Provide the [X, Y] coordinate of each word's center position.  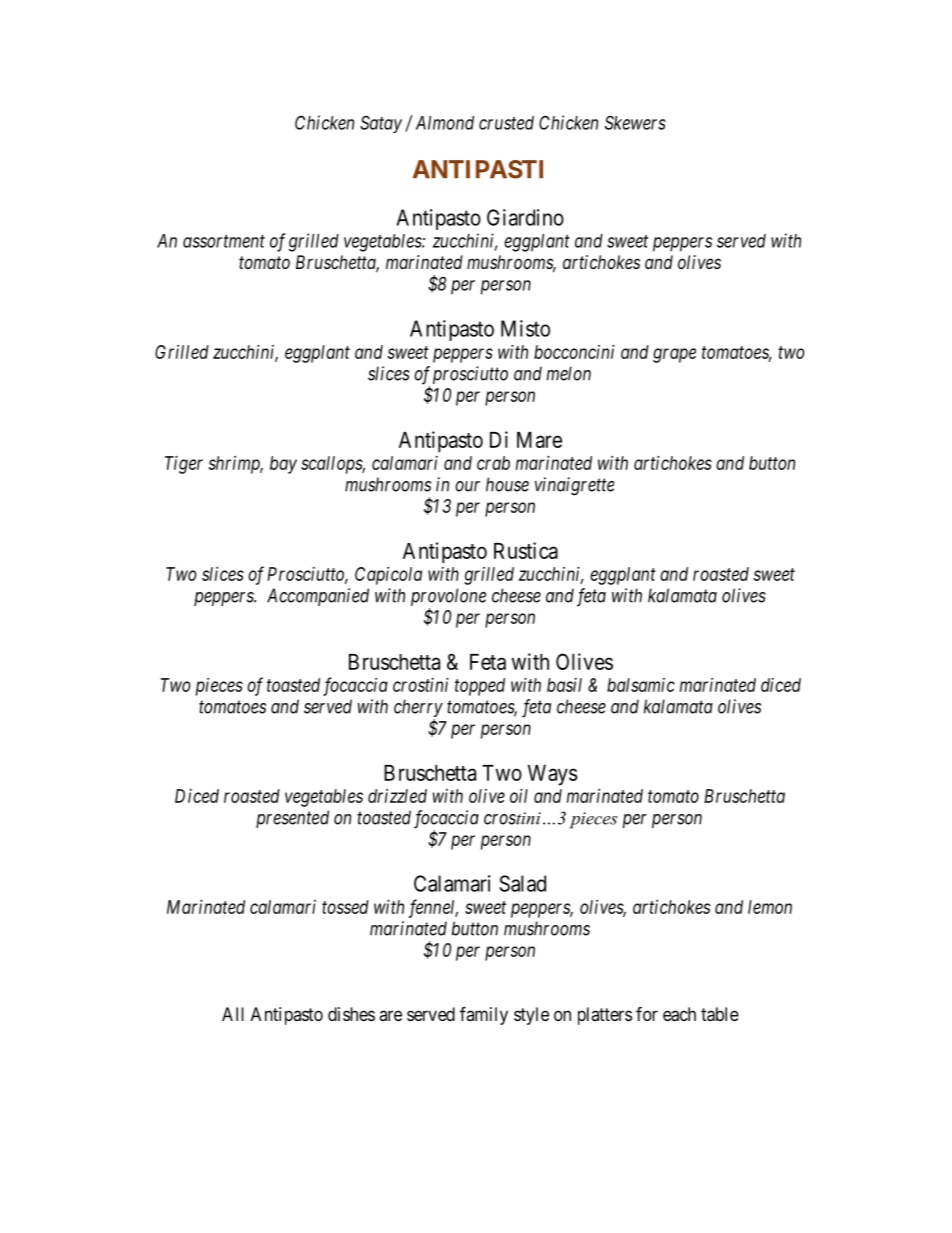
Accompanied [318, 597]
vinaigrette [574, 486]
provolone [448, 597]
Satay [381, 124]
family [484, 1015]
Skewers [635, 122]
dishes [351, 1014]
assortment [224, 241]
